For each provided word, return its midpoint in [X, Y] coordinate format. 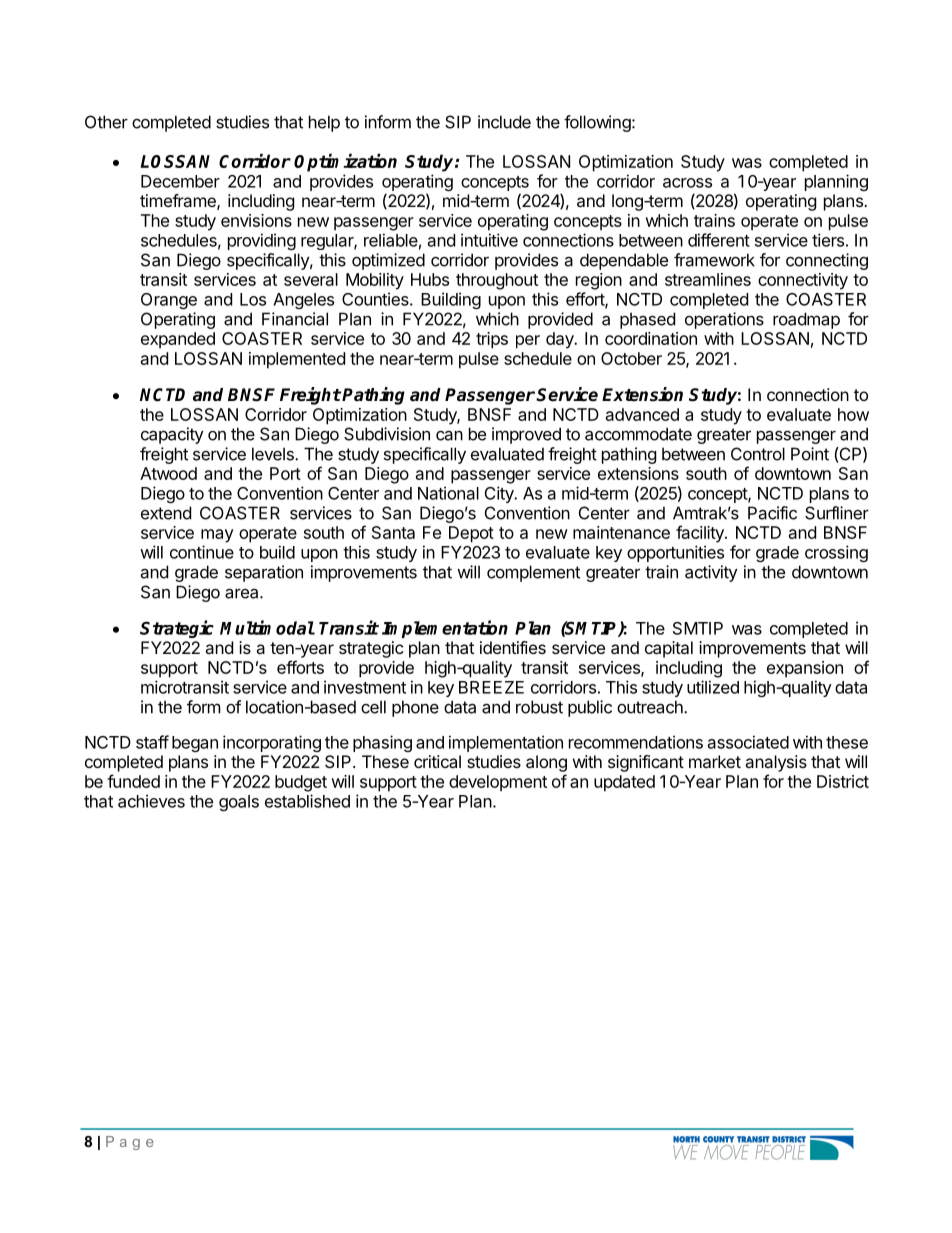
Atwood [168, 473]
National [448, 493]
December [180, 181]
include [504, 122]
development [498, 783]
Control [758, 454]
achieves [151, 801]
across [687, 183]
